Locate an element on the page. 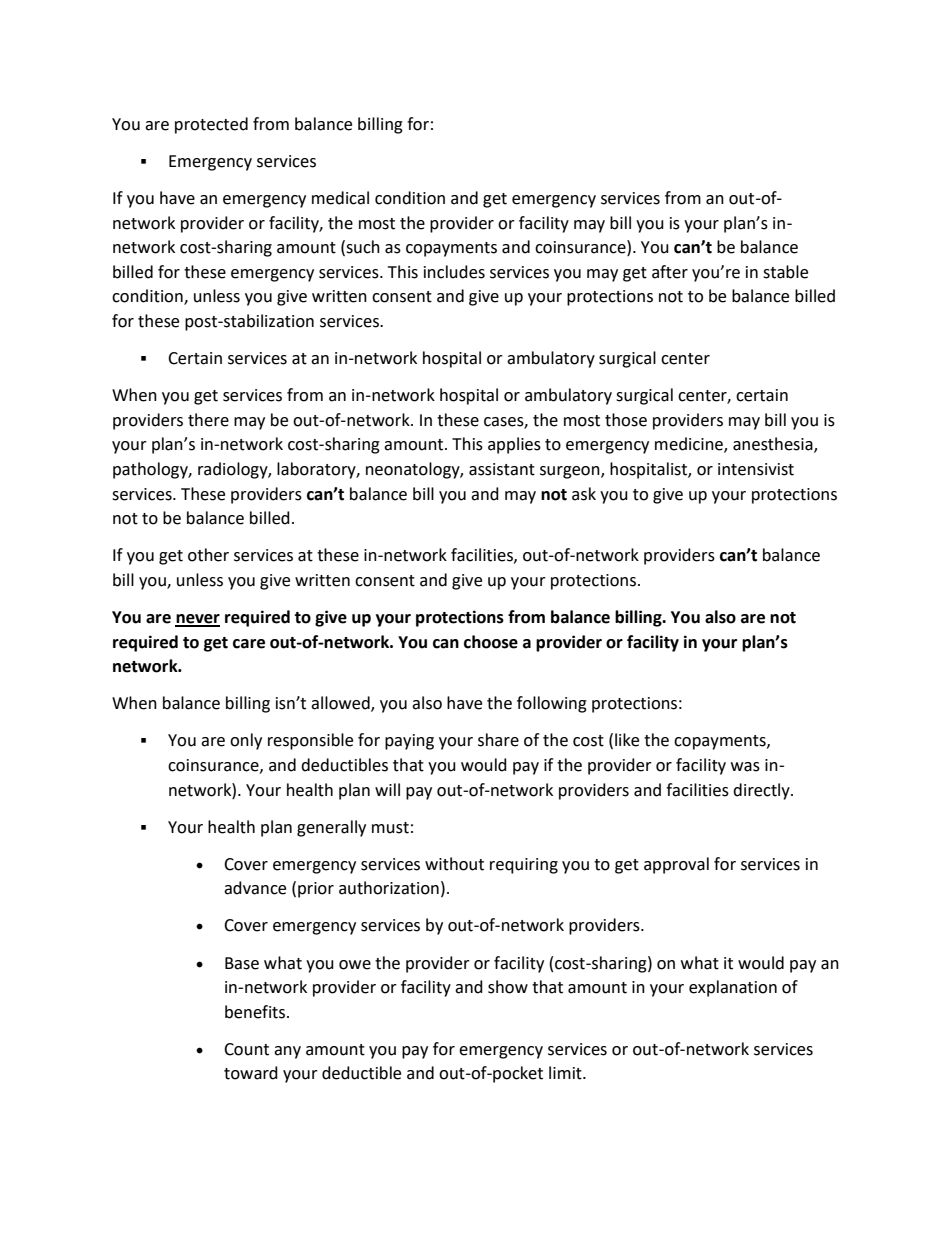 This image has height=1233, width=952. directly is located at coordinates (762, 791).
